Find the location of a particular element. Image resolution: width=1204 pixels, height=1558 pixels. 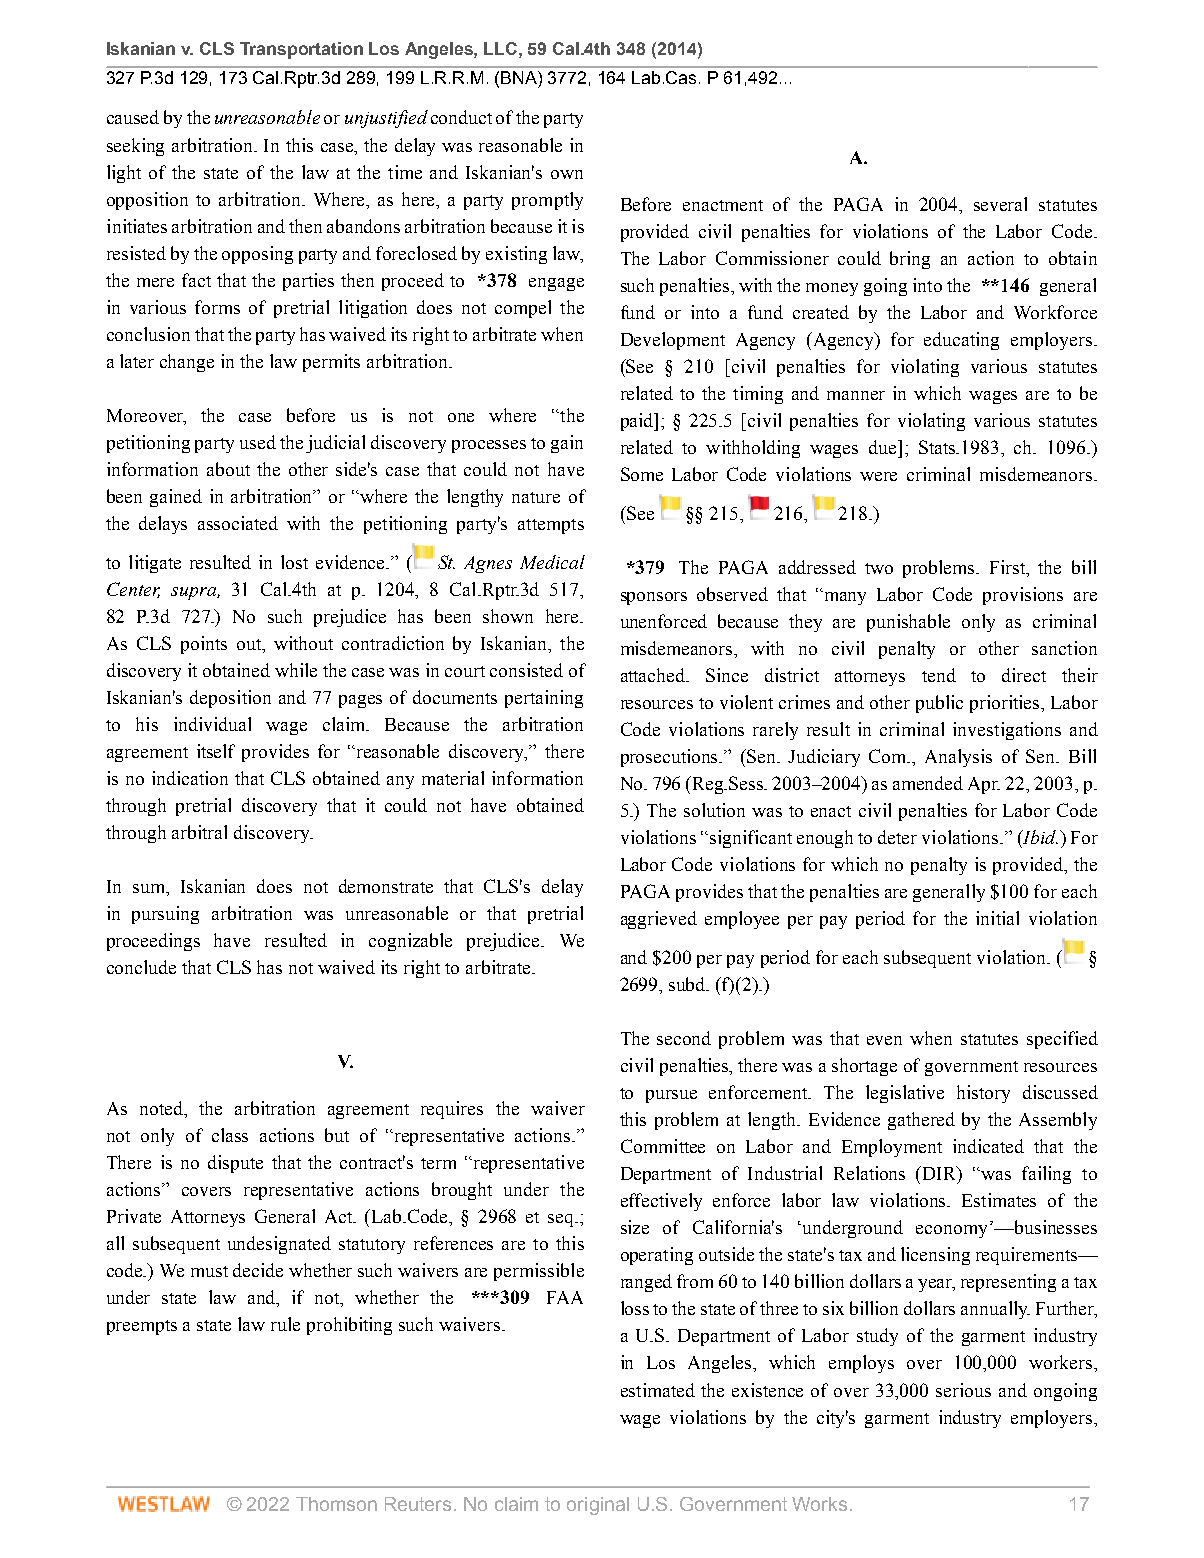

due is located at coordinates (884, 447).
